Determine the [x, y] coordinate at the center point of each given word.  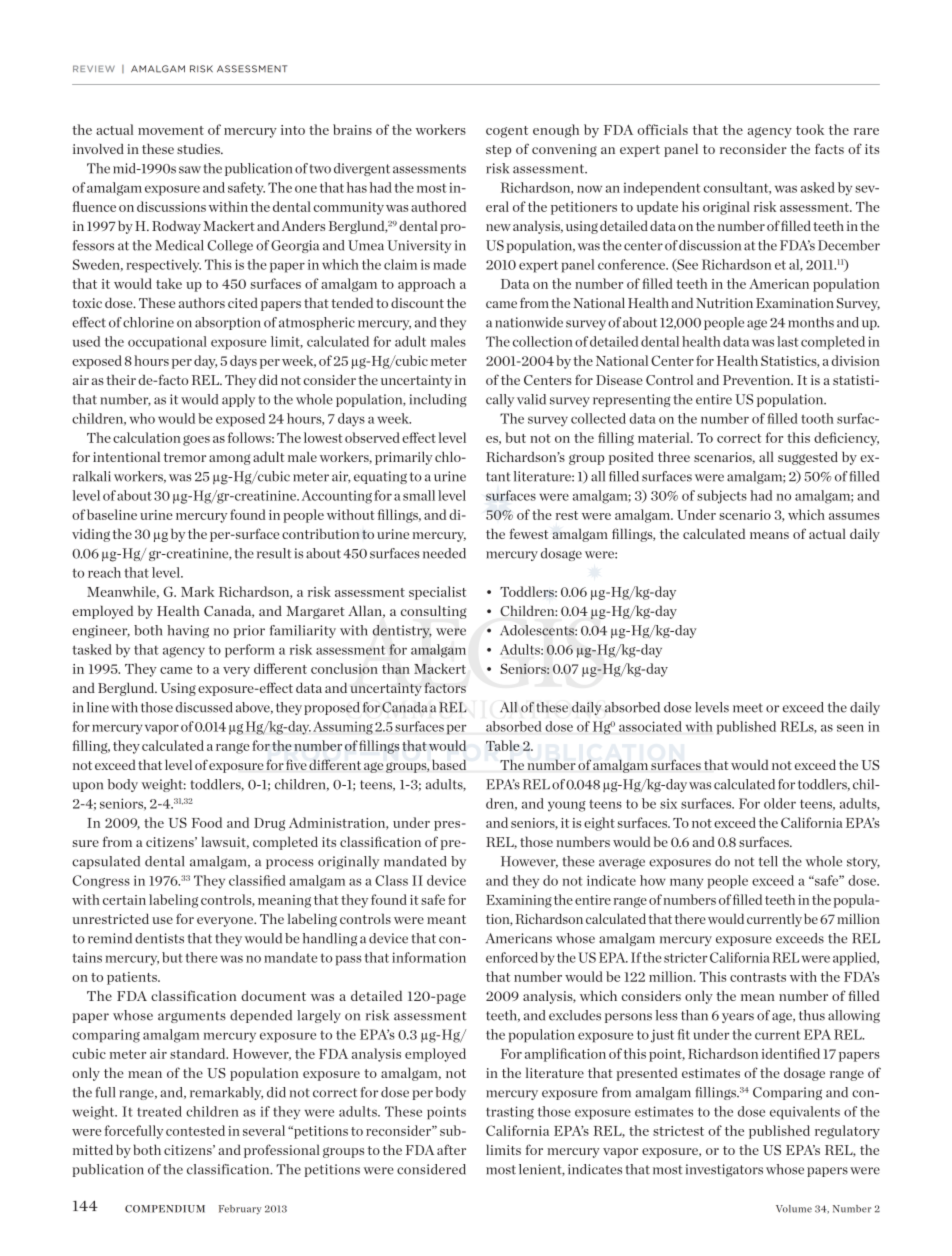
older [780, 803]
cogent [507, 132]
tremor [185, 457]
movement [171, 130]
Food [207, 822]
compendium [165, 1209]
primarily [404, 458]
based [449, 764]
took [810, 129]
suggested [808, 458]
